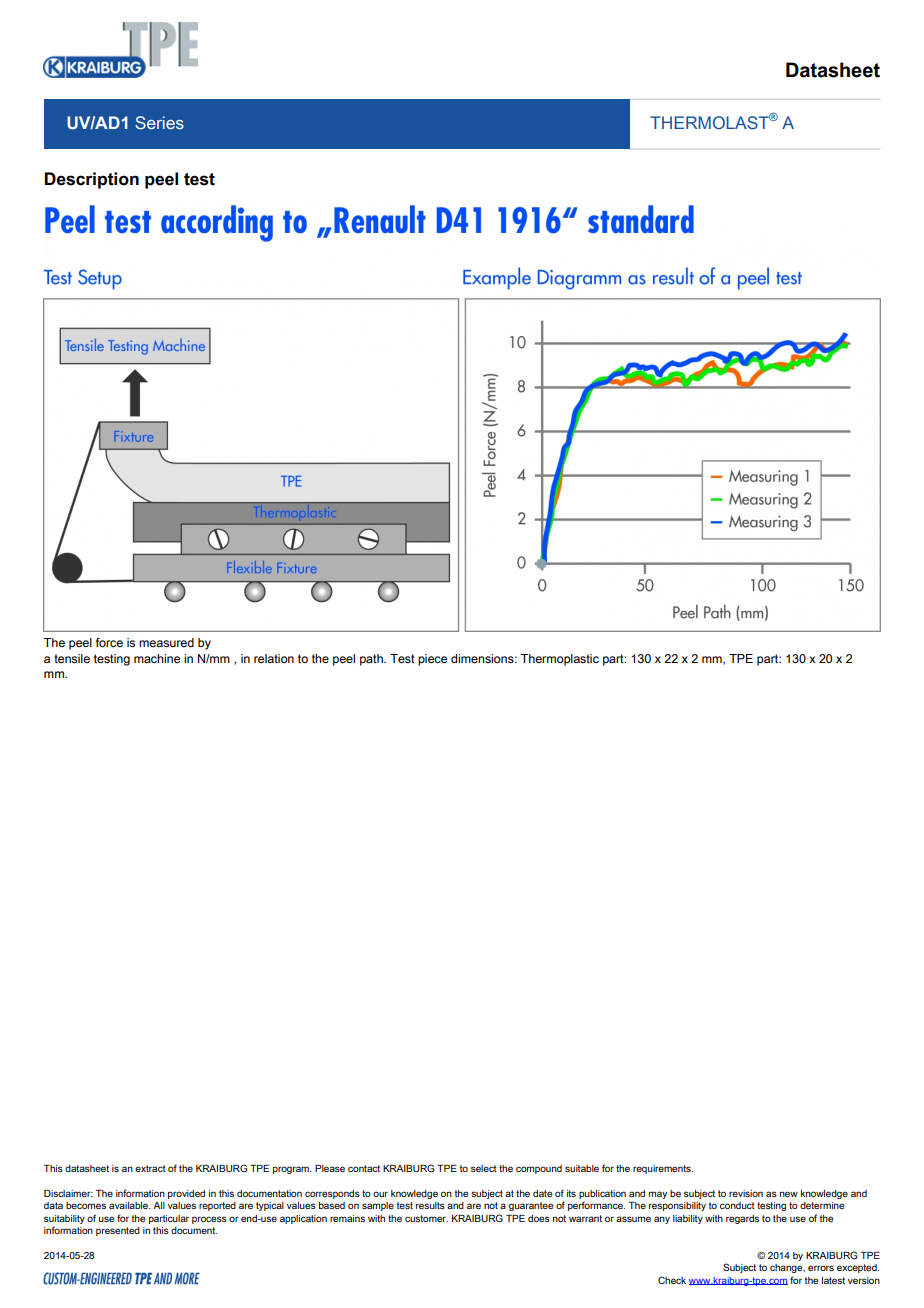 Image resolution: width=924 pixels, height=1308 pixels. I want to click on force, so click(109, 642).
